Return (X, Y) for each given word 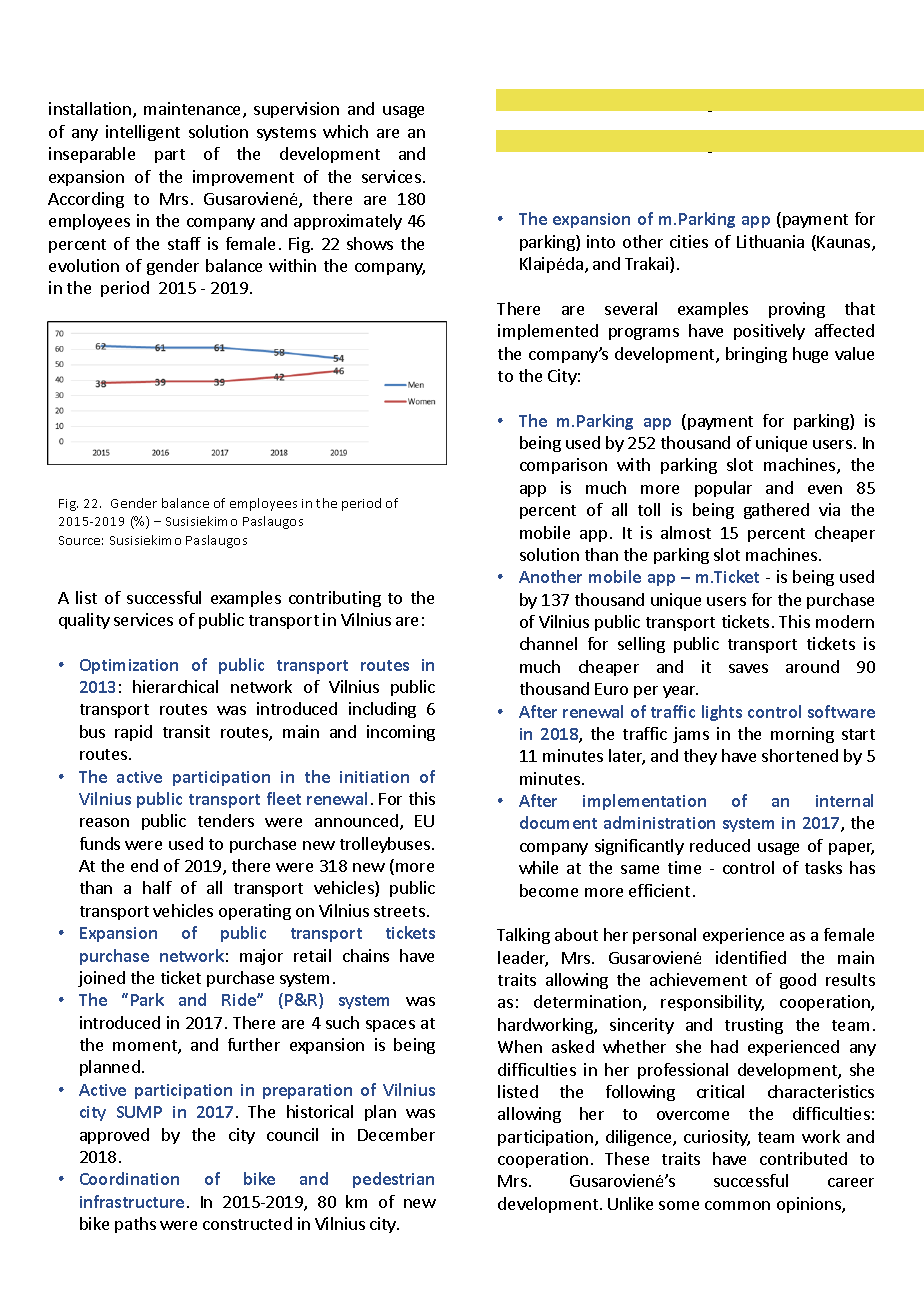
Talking (523, 936)
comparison (563, 466)
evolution (84, 265)
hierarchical (175, 686)
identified (751, 957)
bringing (756, 355)
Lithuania (770, 241)
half (157, 887)
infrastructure (132, 1201)
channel (548, 643)
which (345, 131)
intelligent (143, 133)
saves (748, 668)
